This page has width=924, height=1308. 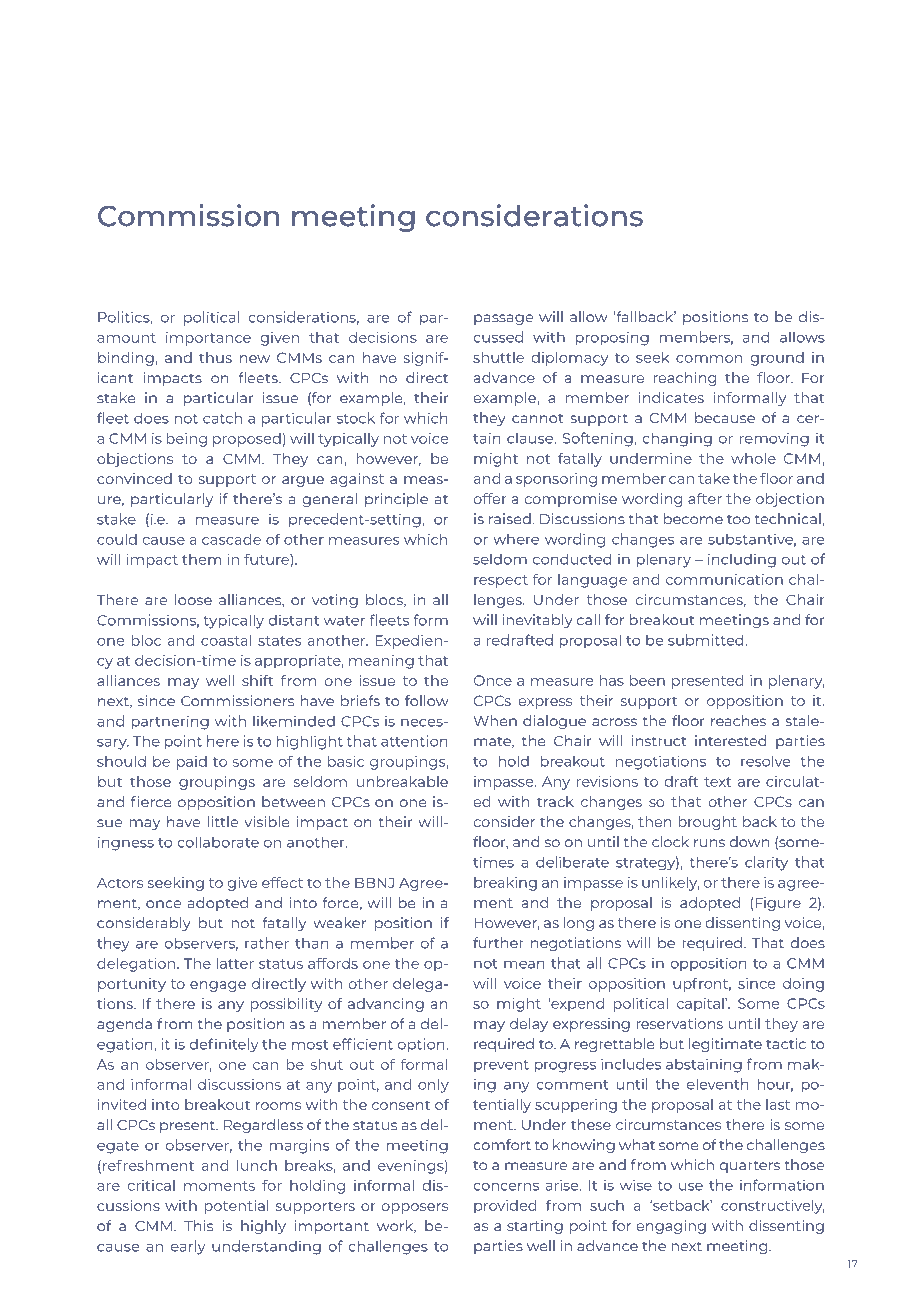 I want to click on This, so click(x=198, y=1226).
